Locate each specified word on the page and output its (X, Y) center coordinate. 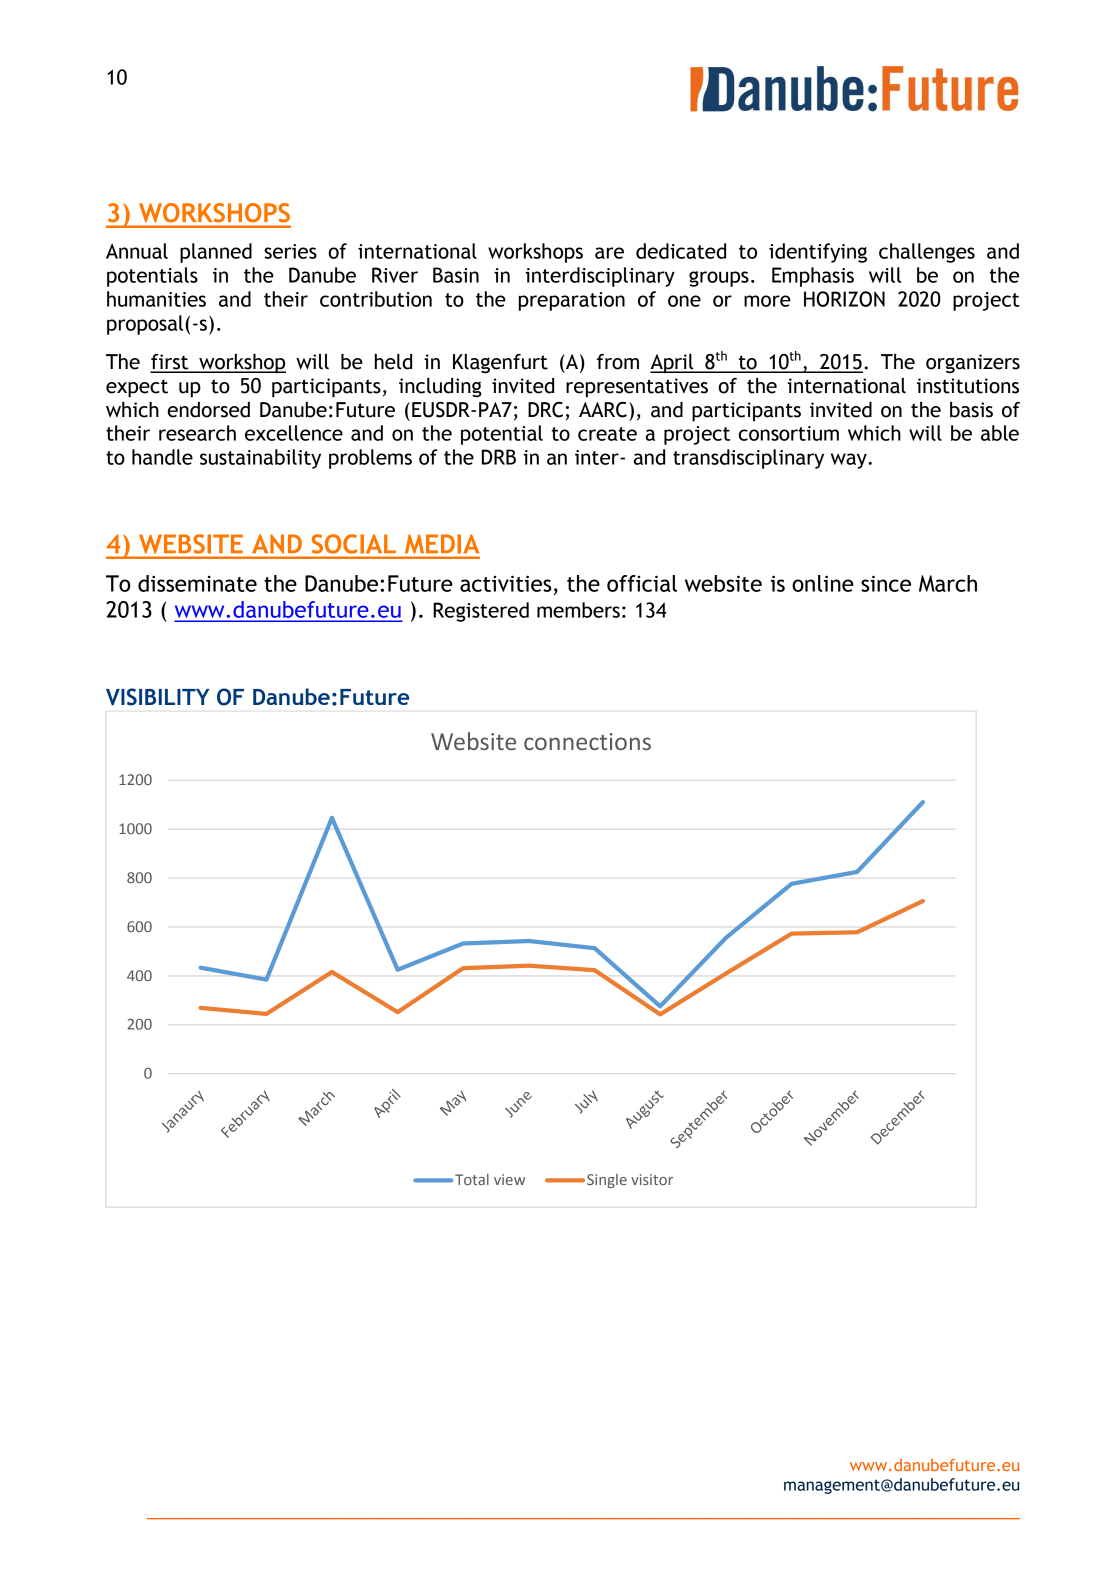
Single (607, 1181)
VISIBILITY (157, 697)
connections (587, 741)
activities (506, 583)
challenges (927, 253)
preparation (572, 301)
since (886, 583)
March (948, 583)
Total (472, 1179)
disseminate (197, 583)
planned (216, 253)
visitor (652, 1179)
